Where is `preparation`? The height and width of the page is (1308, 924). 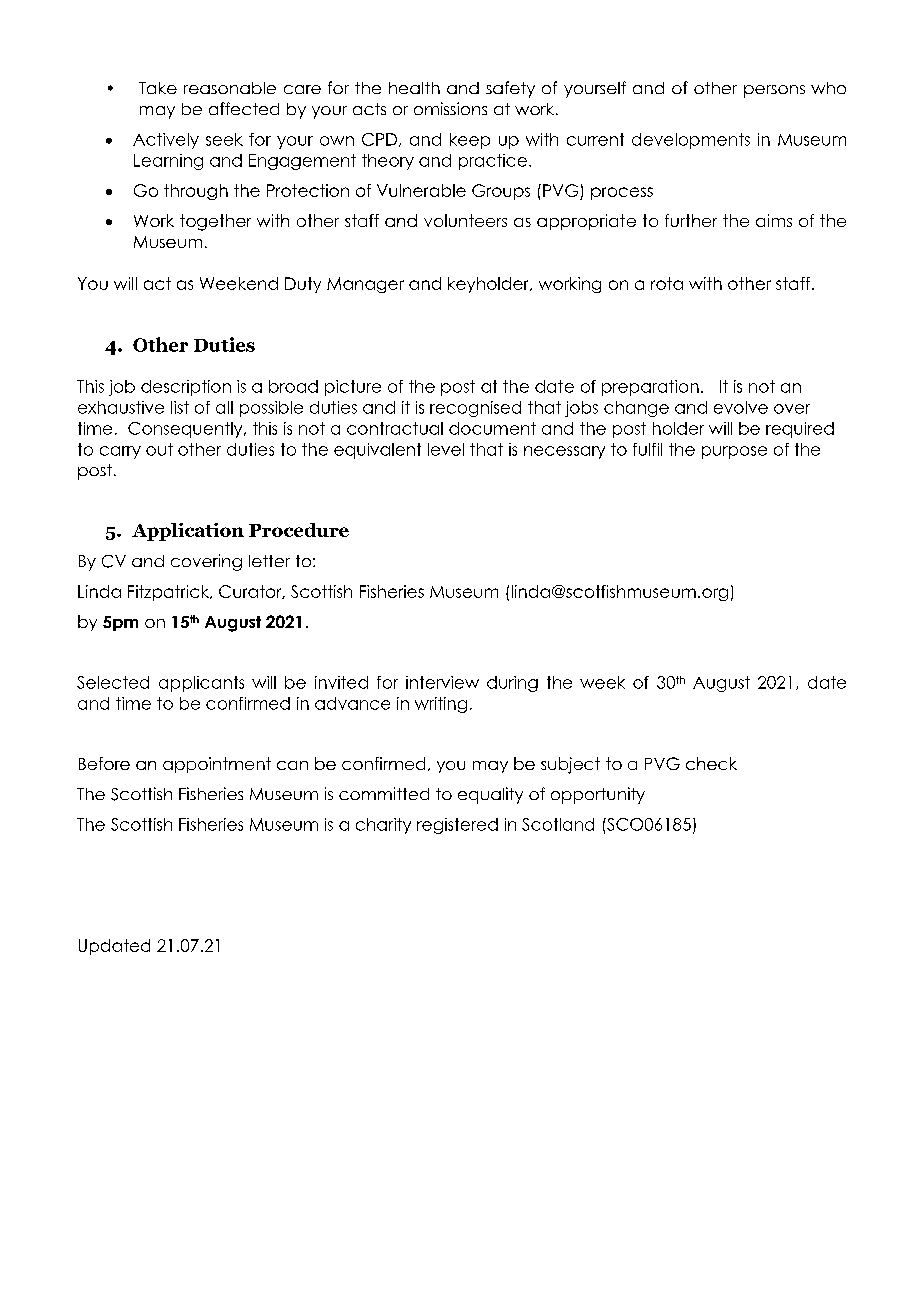
preparation is located at coordinates (650, 388).
